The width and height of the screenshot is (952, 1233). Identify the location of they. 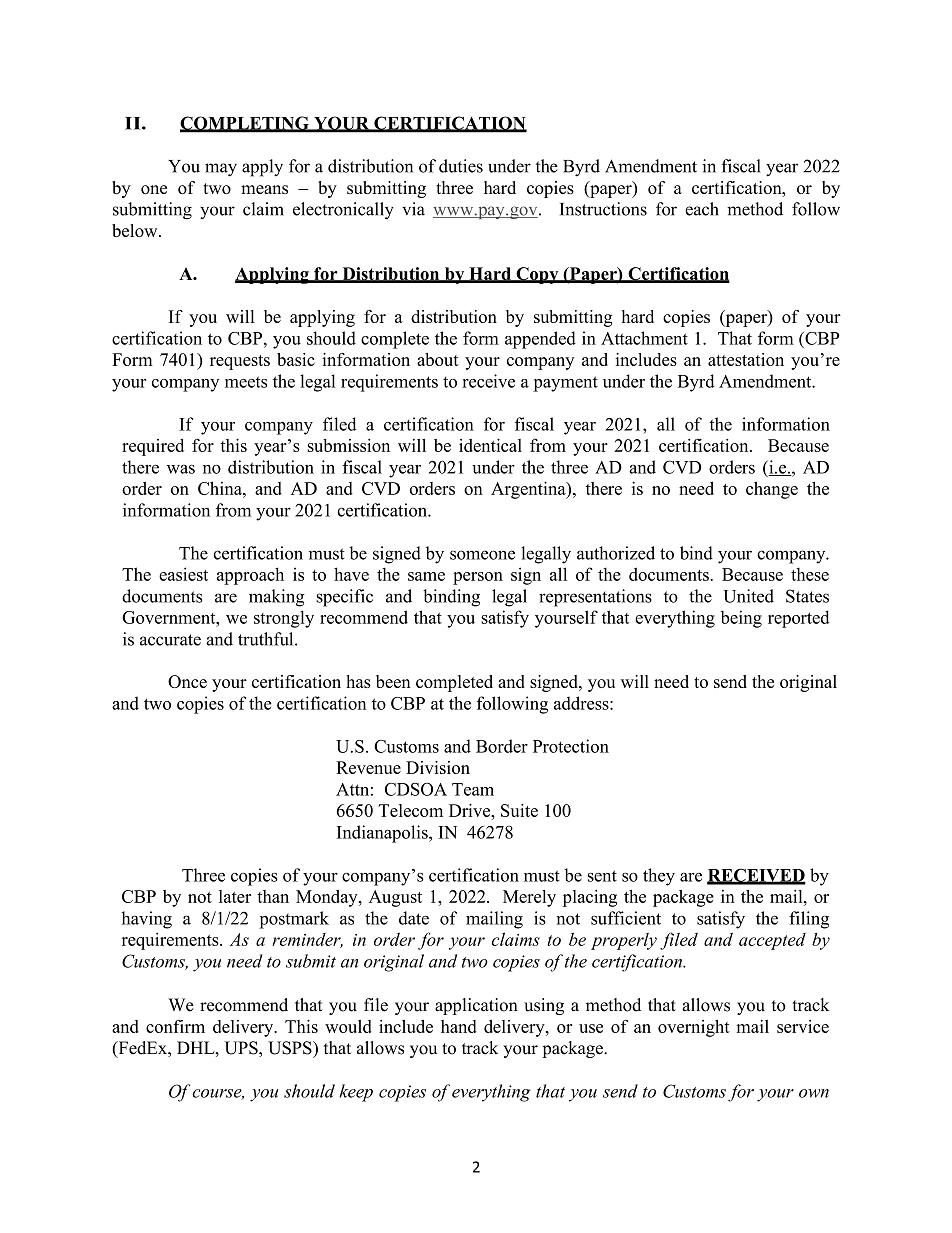
(659, 877).
